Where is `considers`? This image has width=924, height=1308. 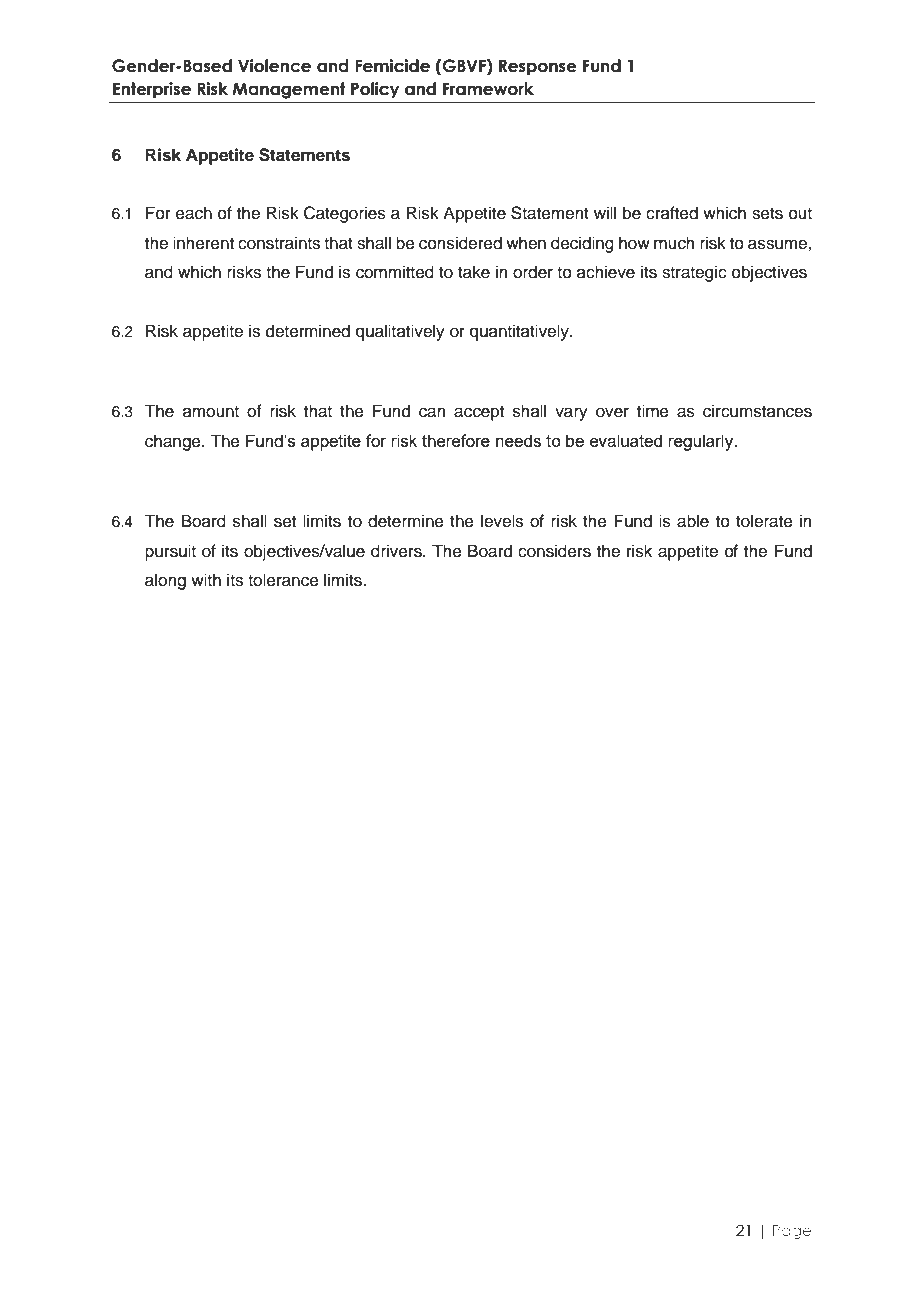
considers is located at coordinates (554, 551).
